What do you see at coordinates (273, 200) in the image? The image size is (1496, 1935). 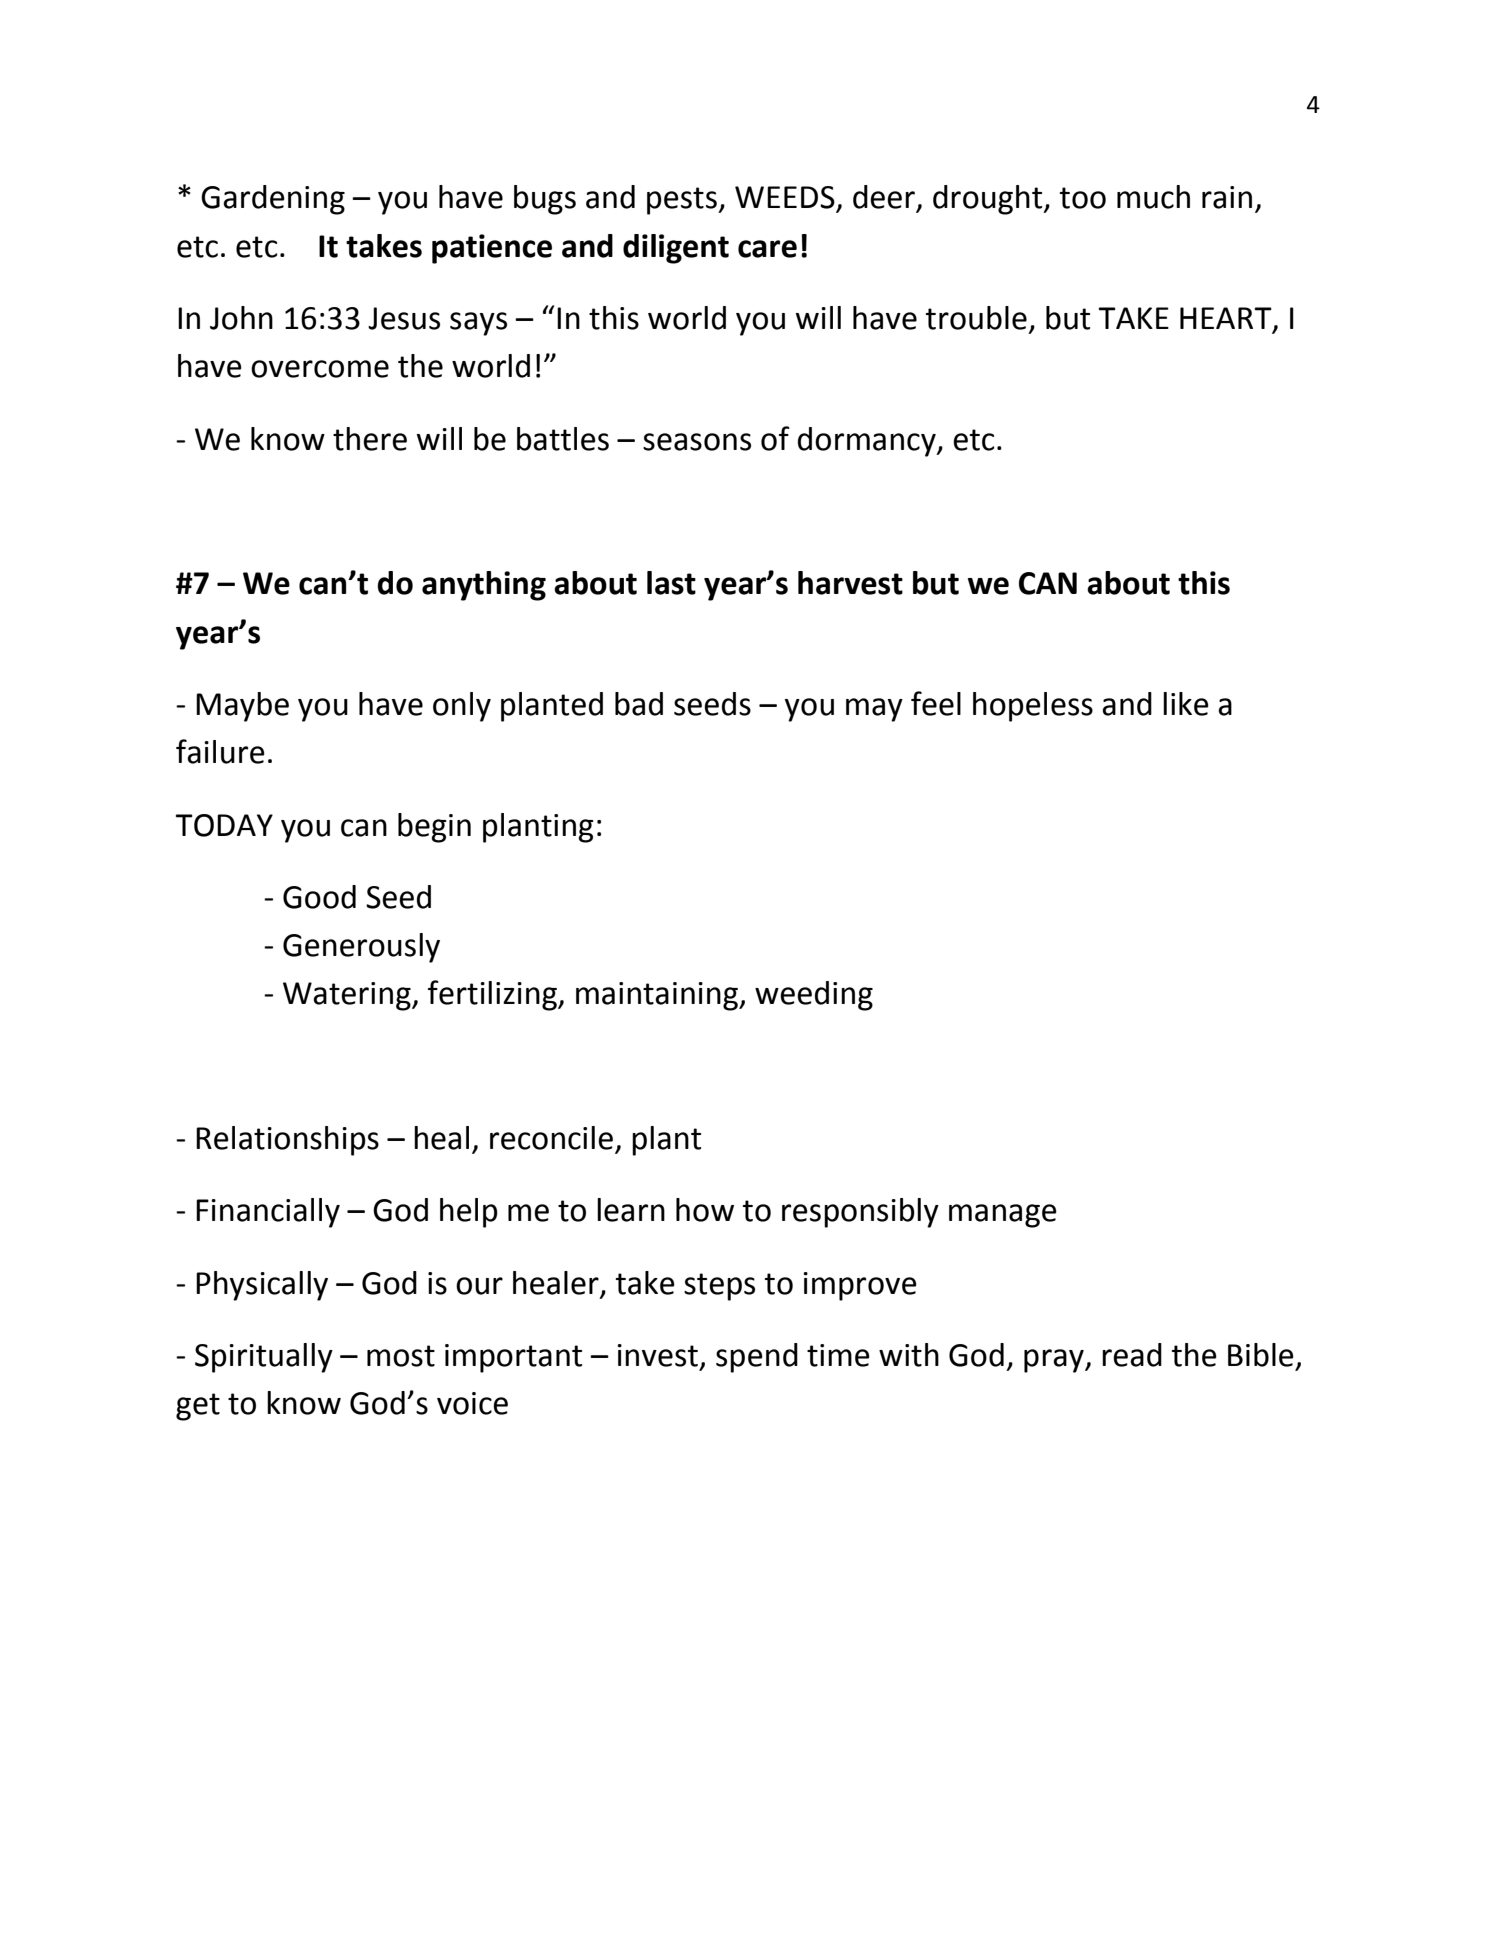 I see `Gardening` at bounding box center [273, 200].
